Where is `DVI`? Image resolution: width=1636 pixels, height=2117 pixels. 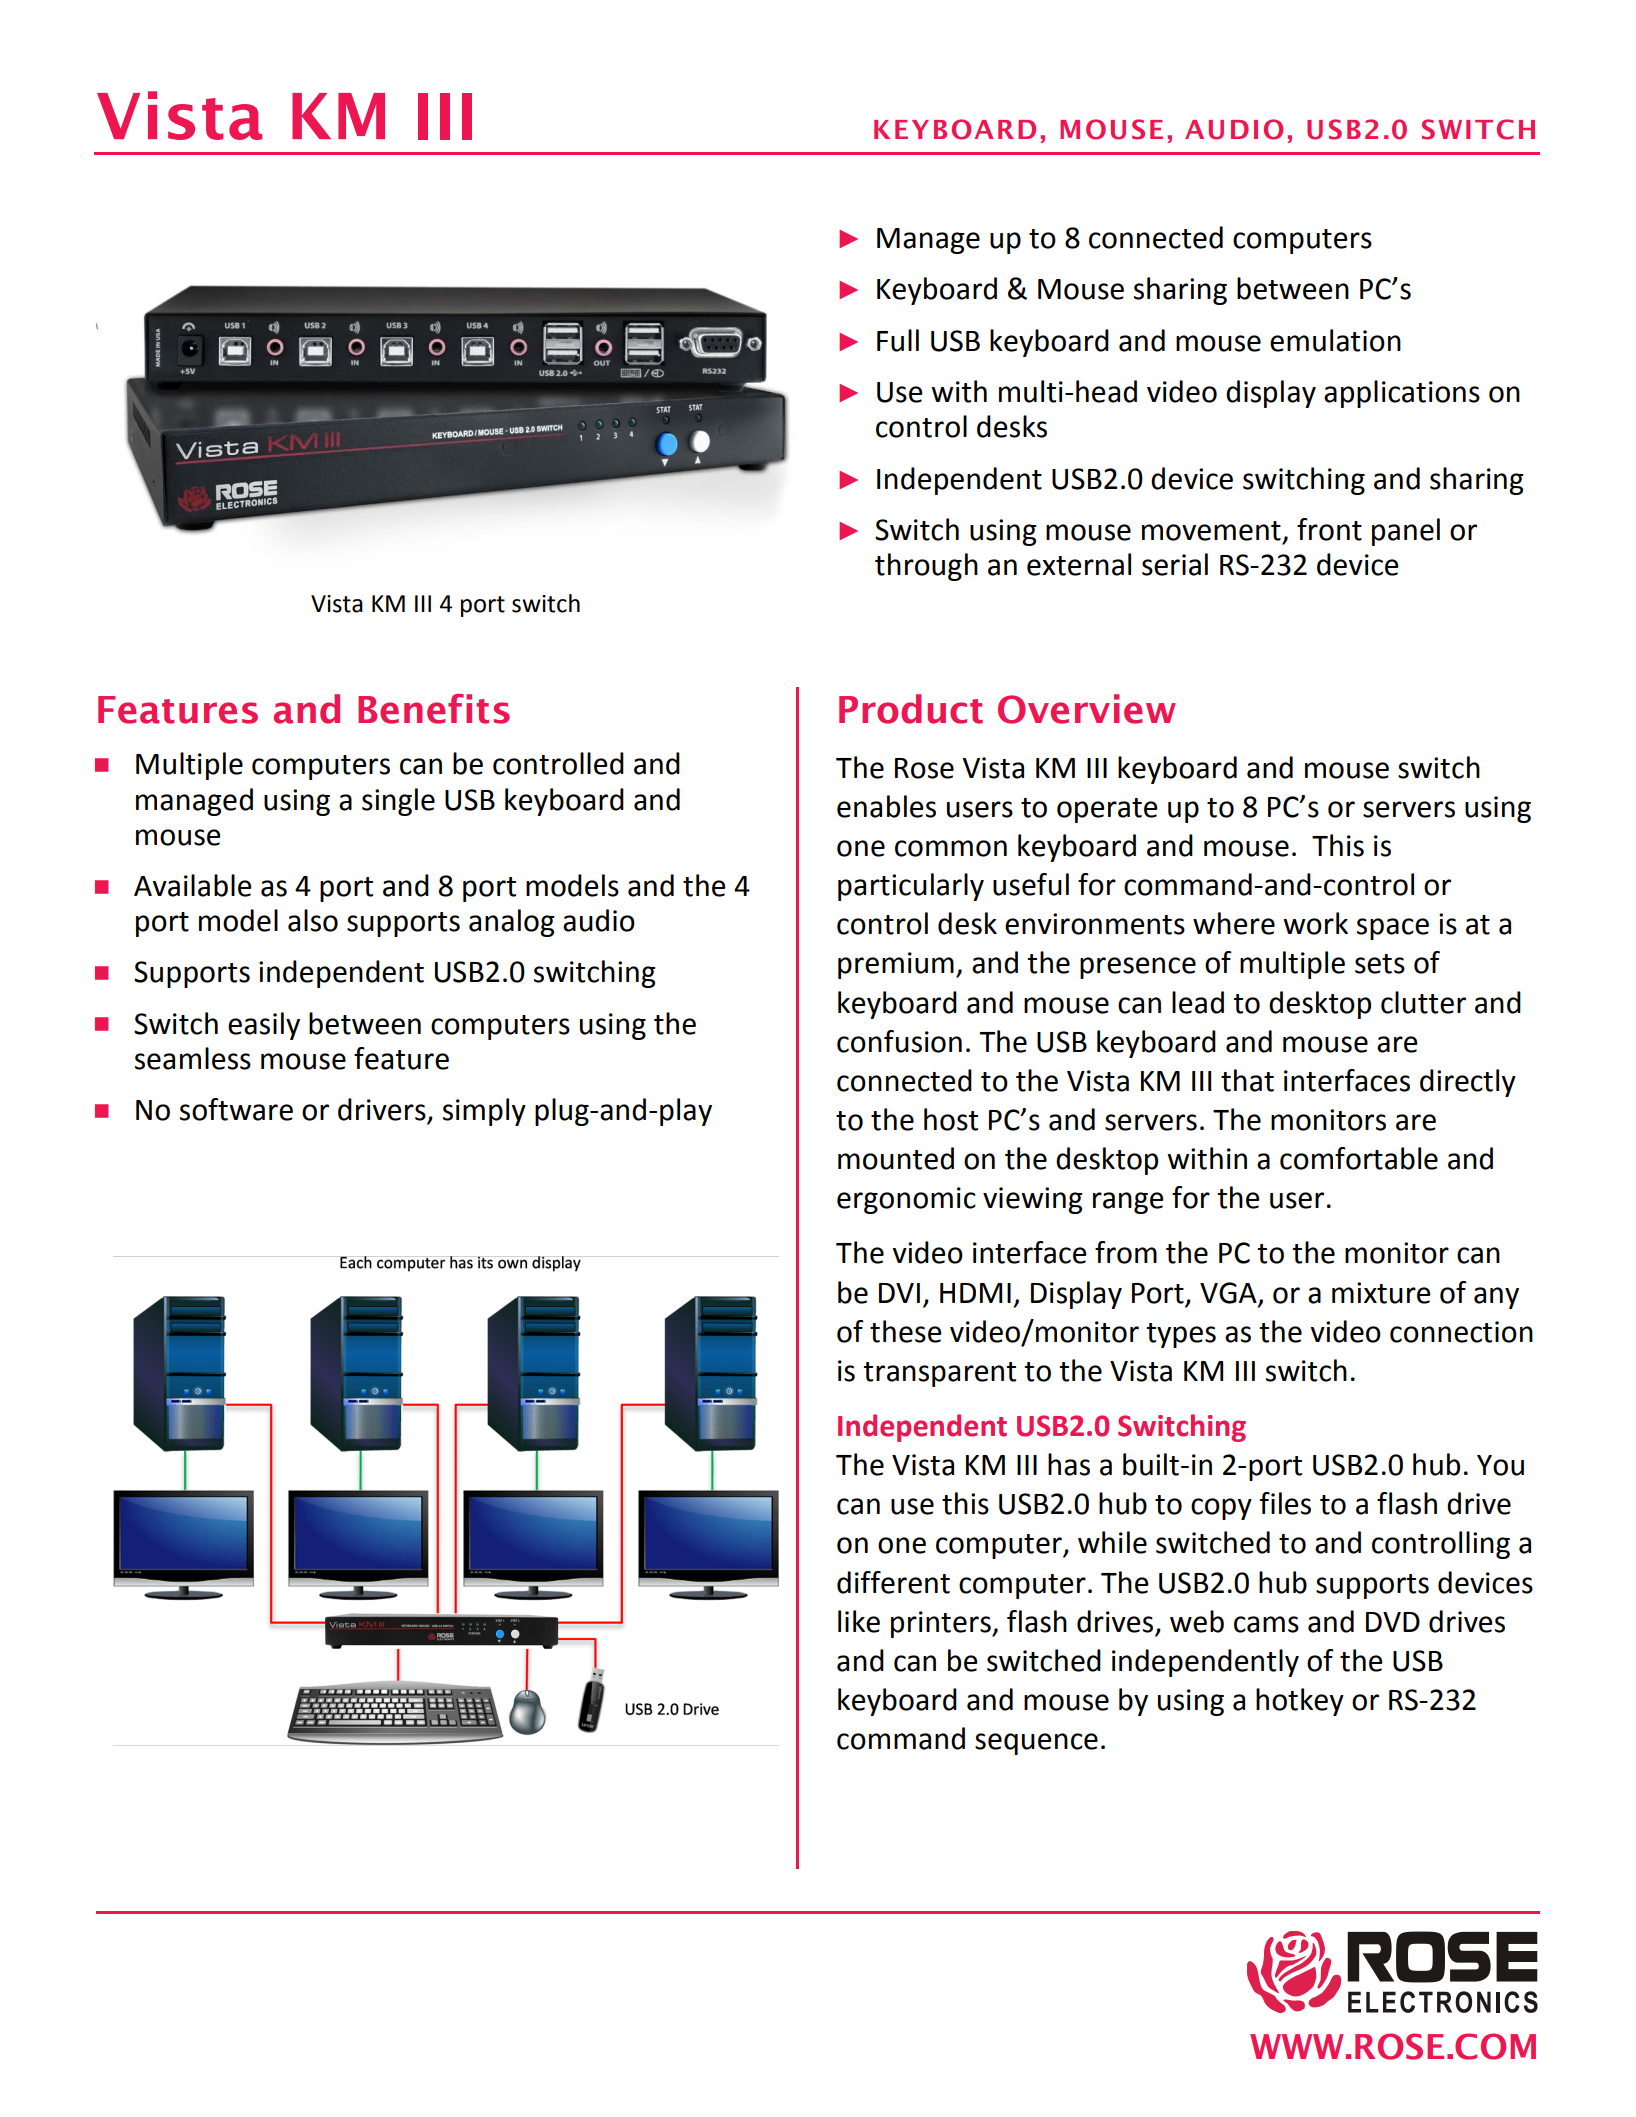 DVI is located at coordinates (899, 1293).
